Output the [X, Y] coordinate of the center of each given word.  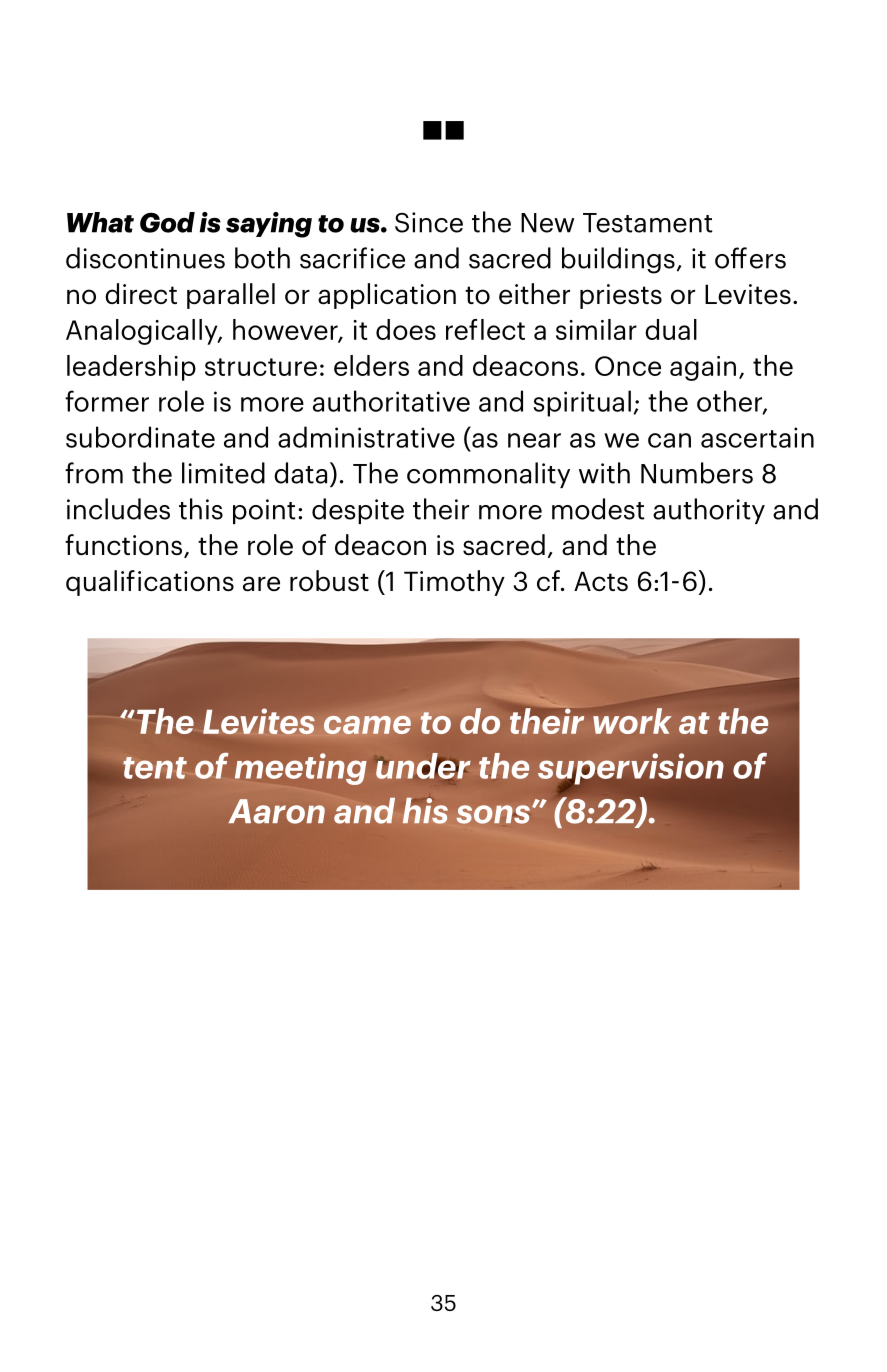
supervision [631, 770]
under [423, 766]
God [167, 222]
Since [429, 222]
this [201, 509]
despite [358, 511]
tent [155, 768]
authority [709, 511]
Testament [647, 223]
